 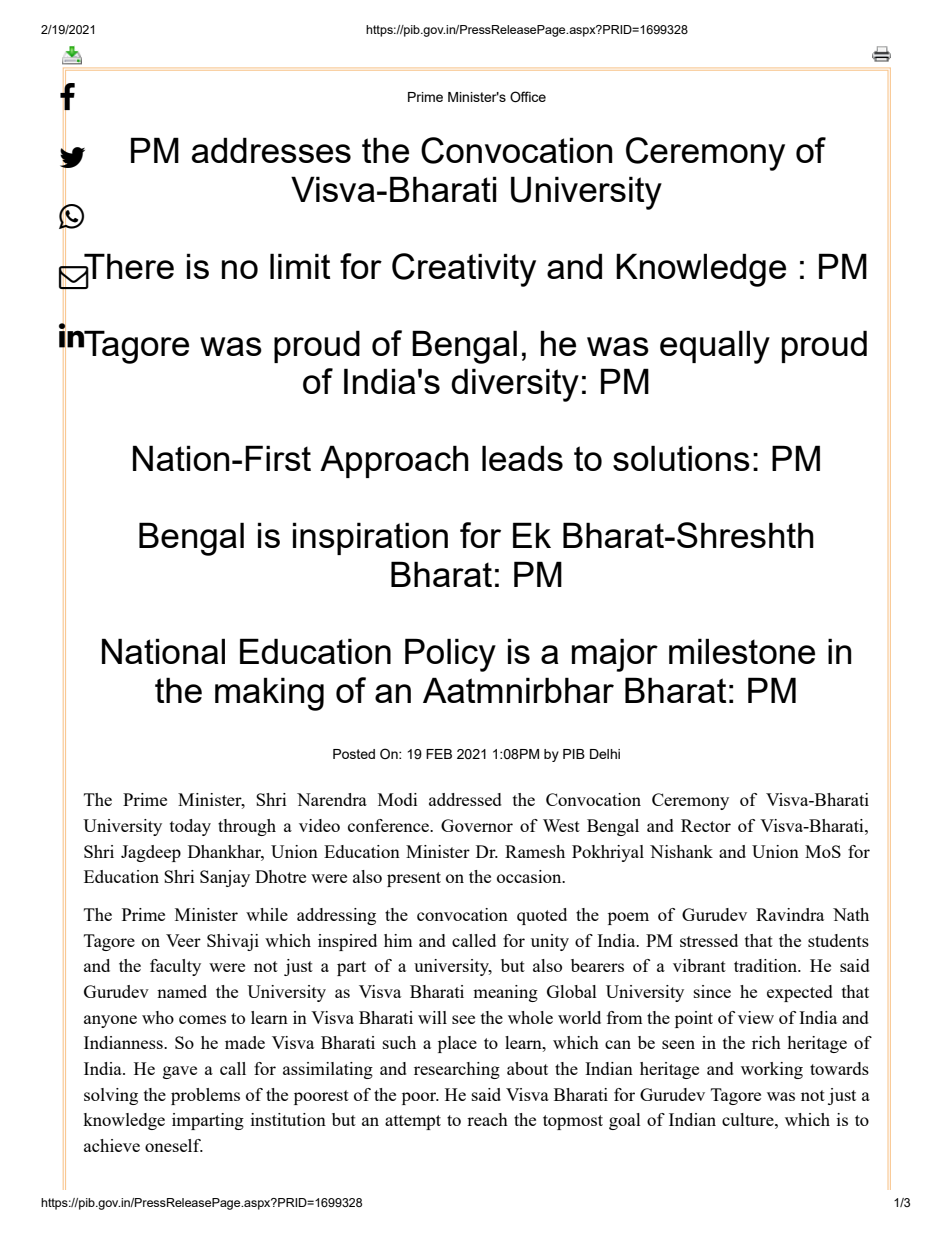 I want to click on addressed, so click(x=465, y=799).
